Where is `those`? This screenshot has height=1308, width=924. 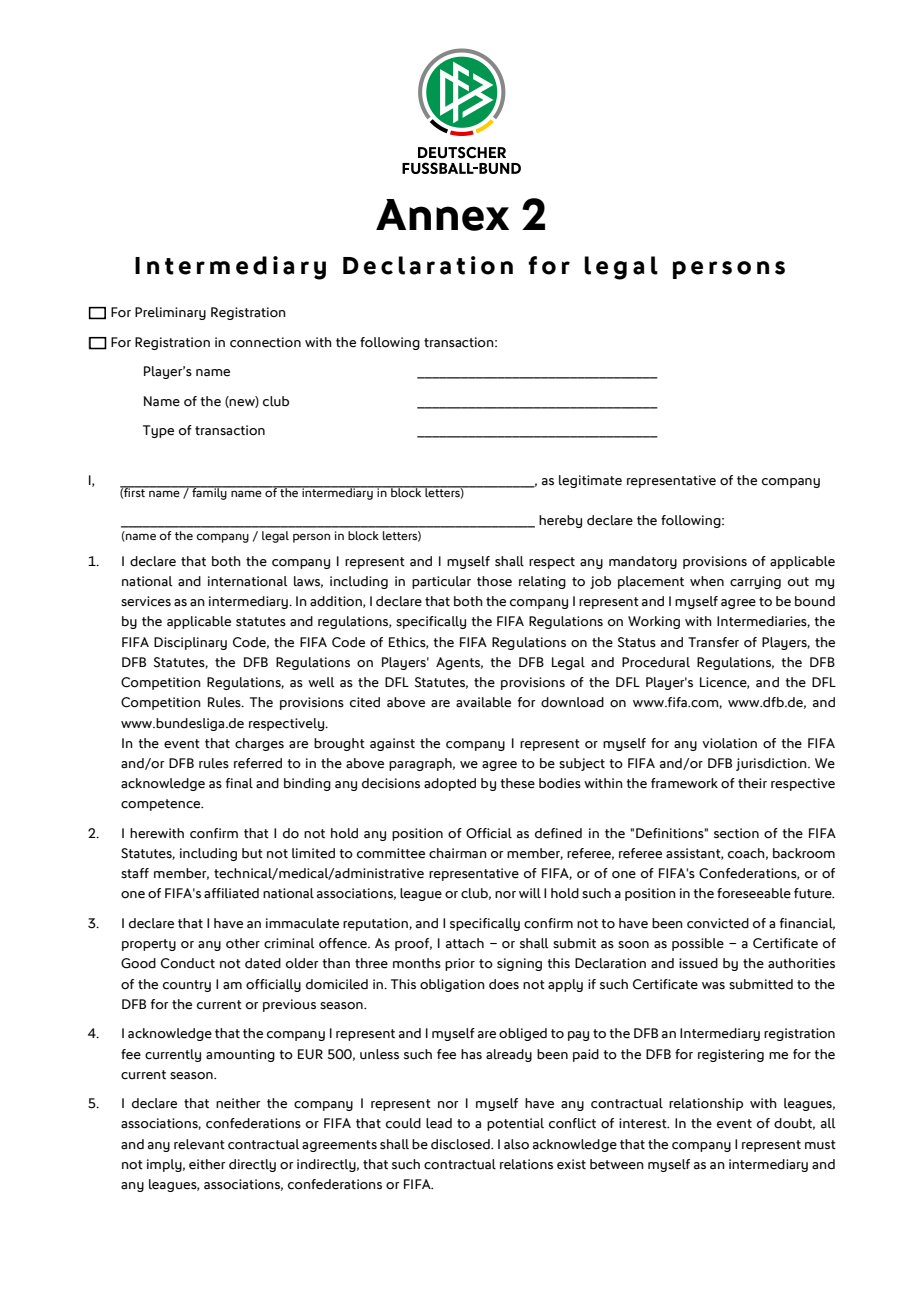 those is located at coordinates (494, 581).
